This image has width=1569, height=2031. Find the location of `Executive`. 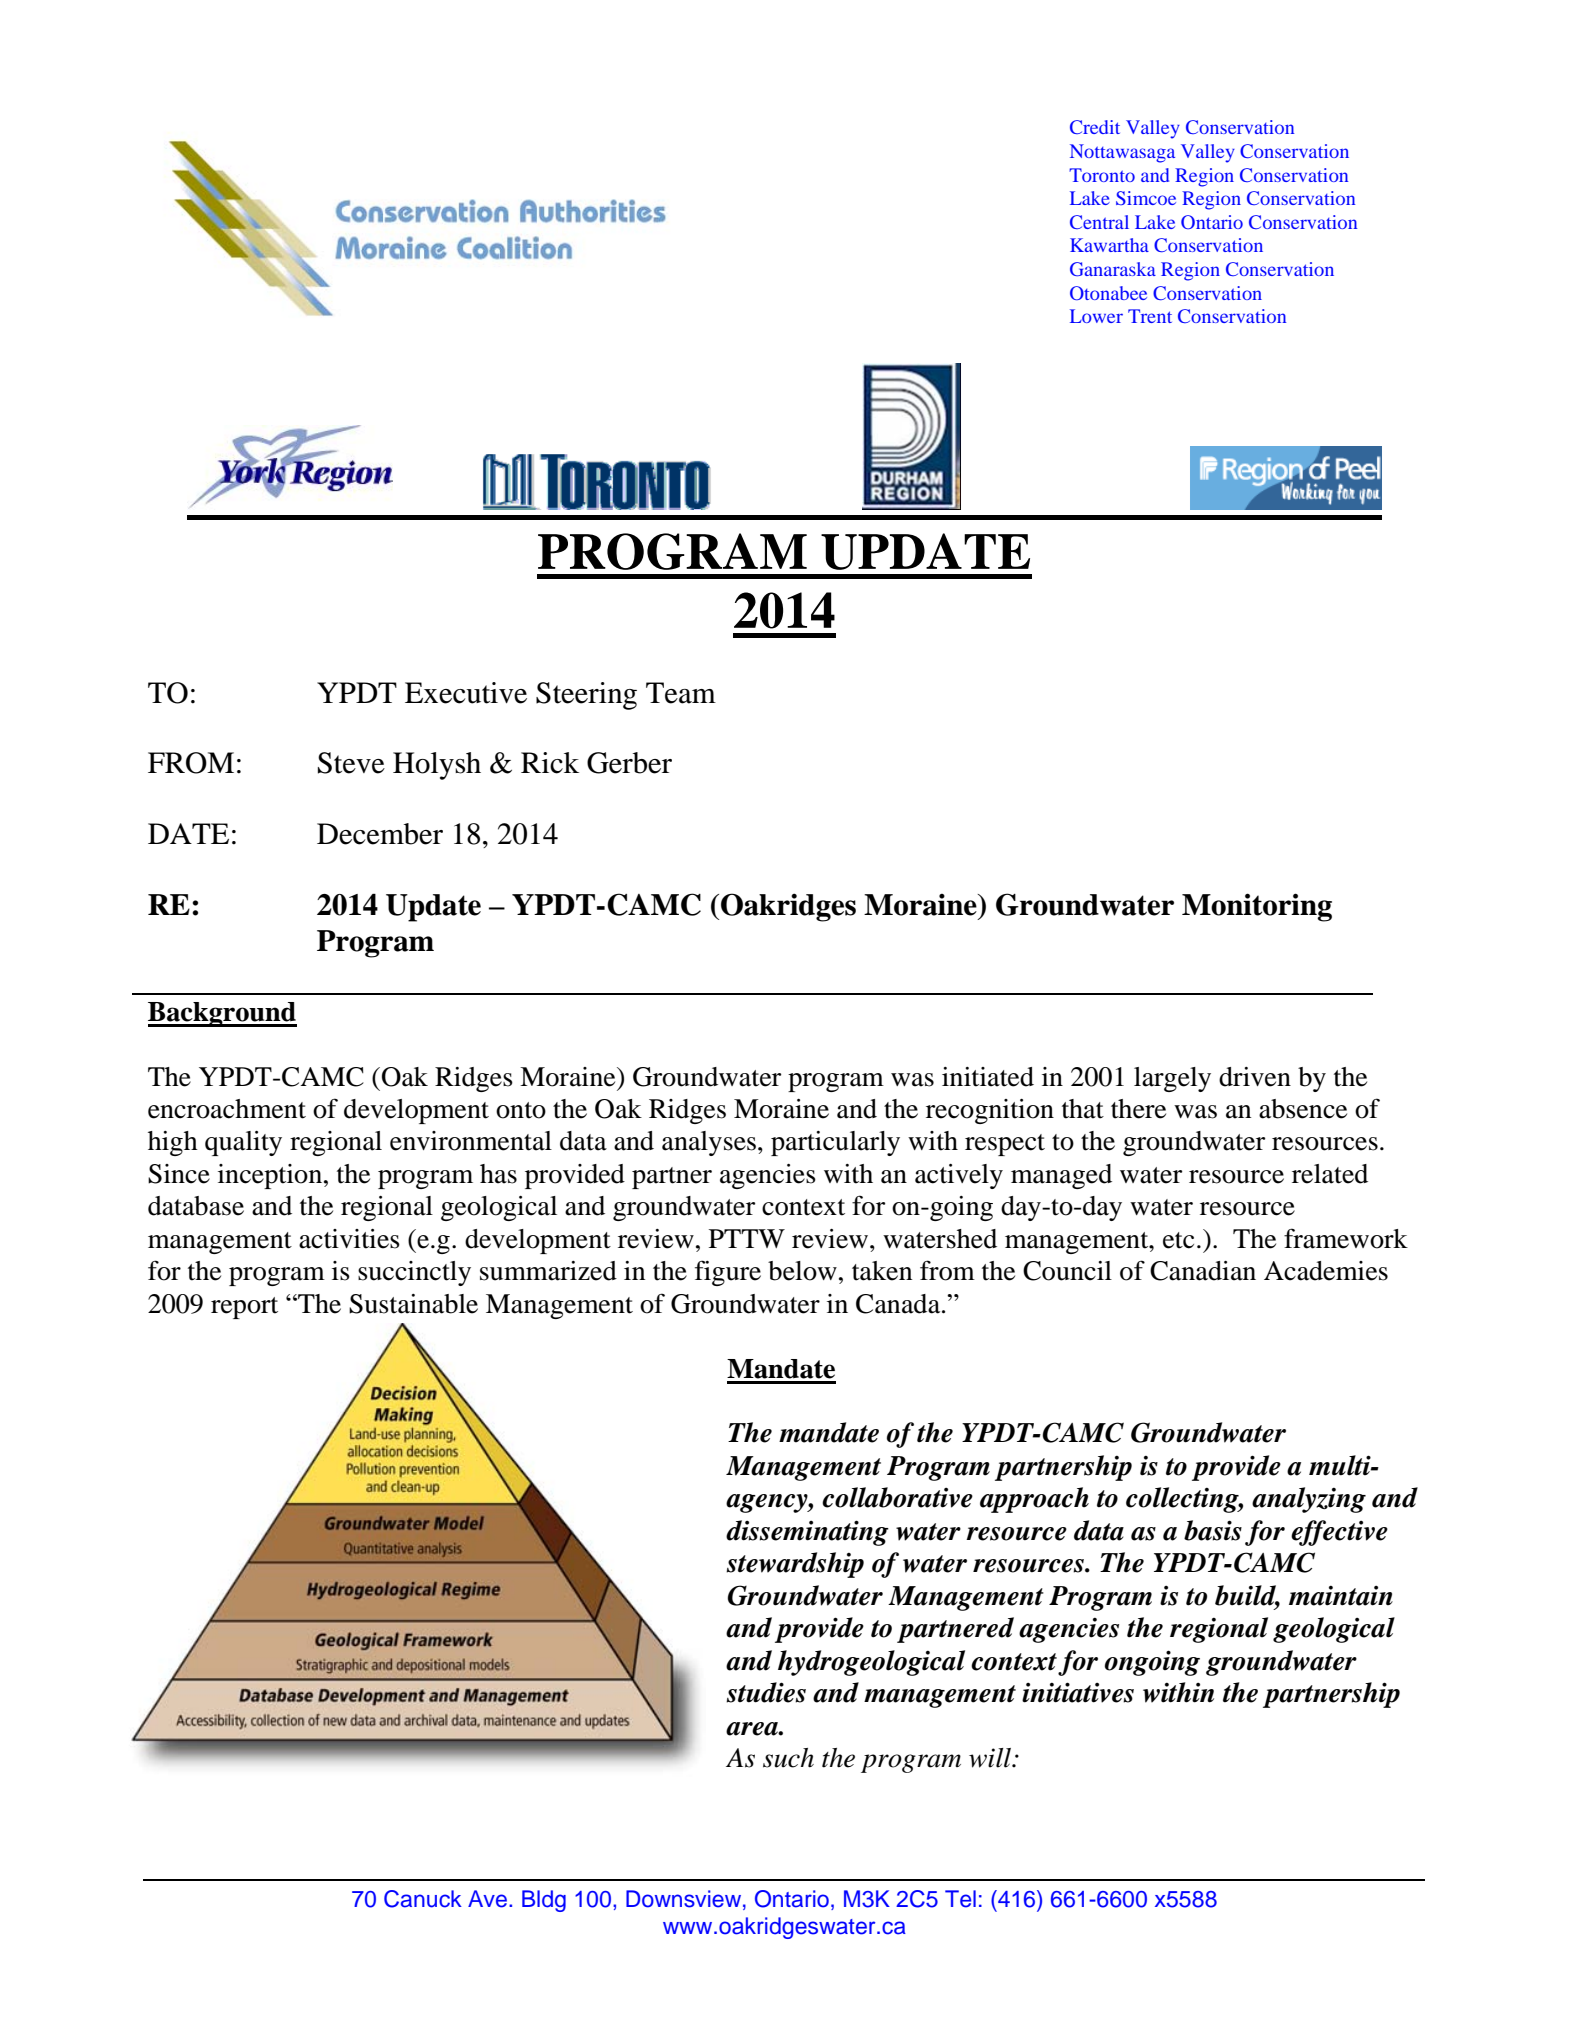

Executive is located at coordinates (466, 693).
